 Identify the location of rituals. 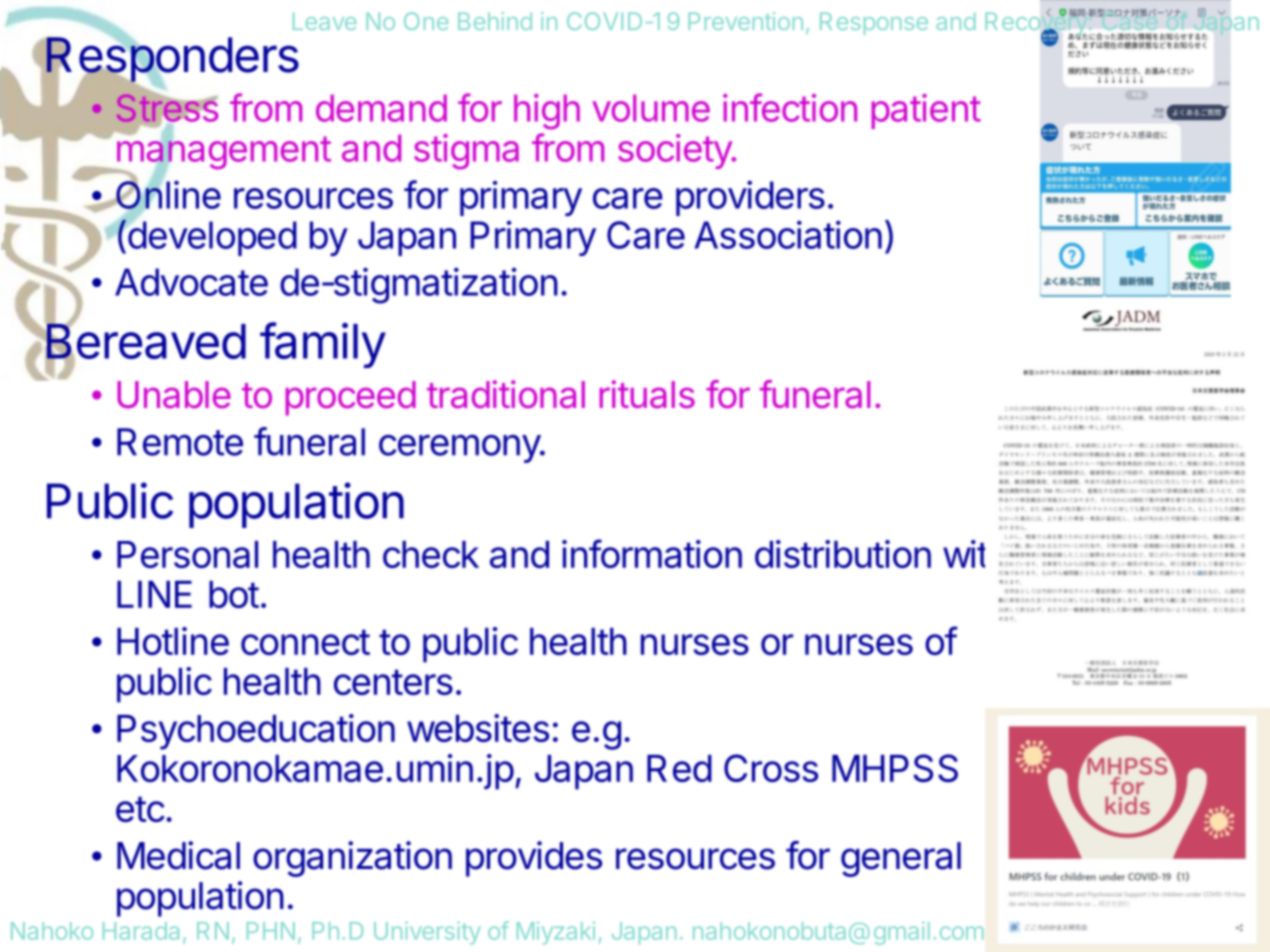
(647, 394).
